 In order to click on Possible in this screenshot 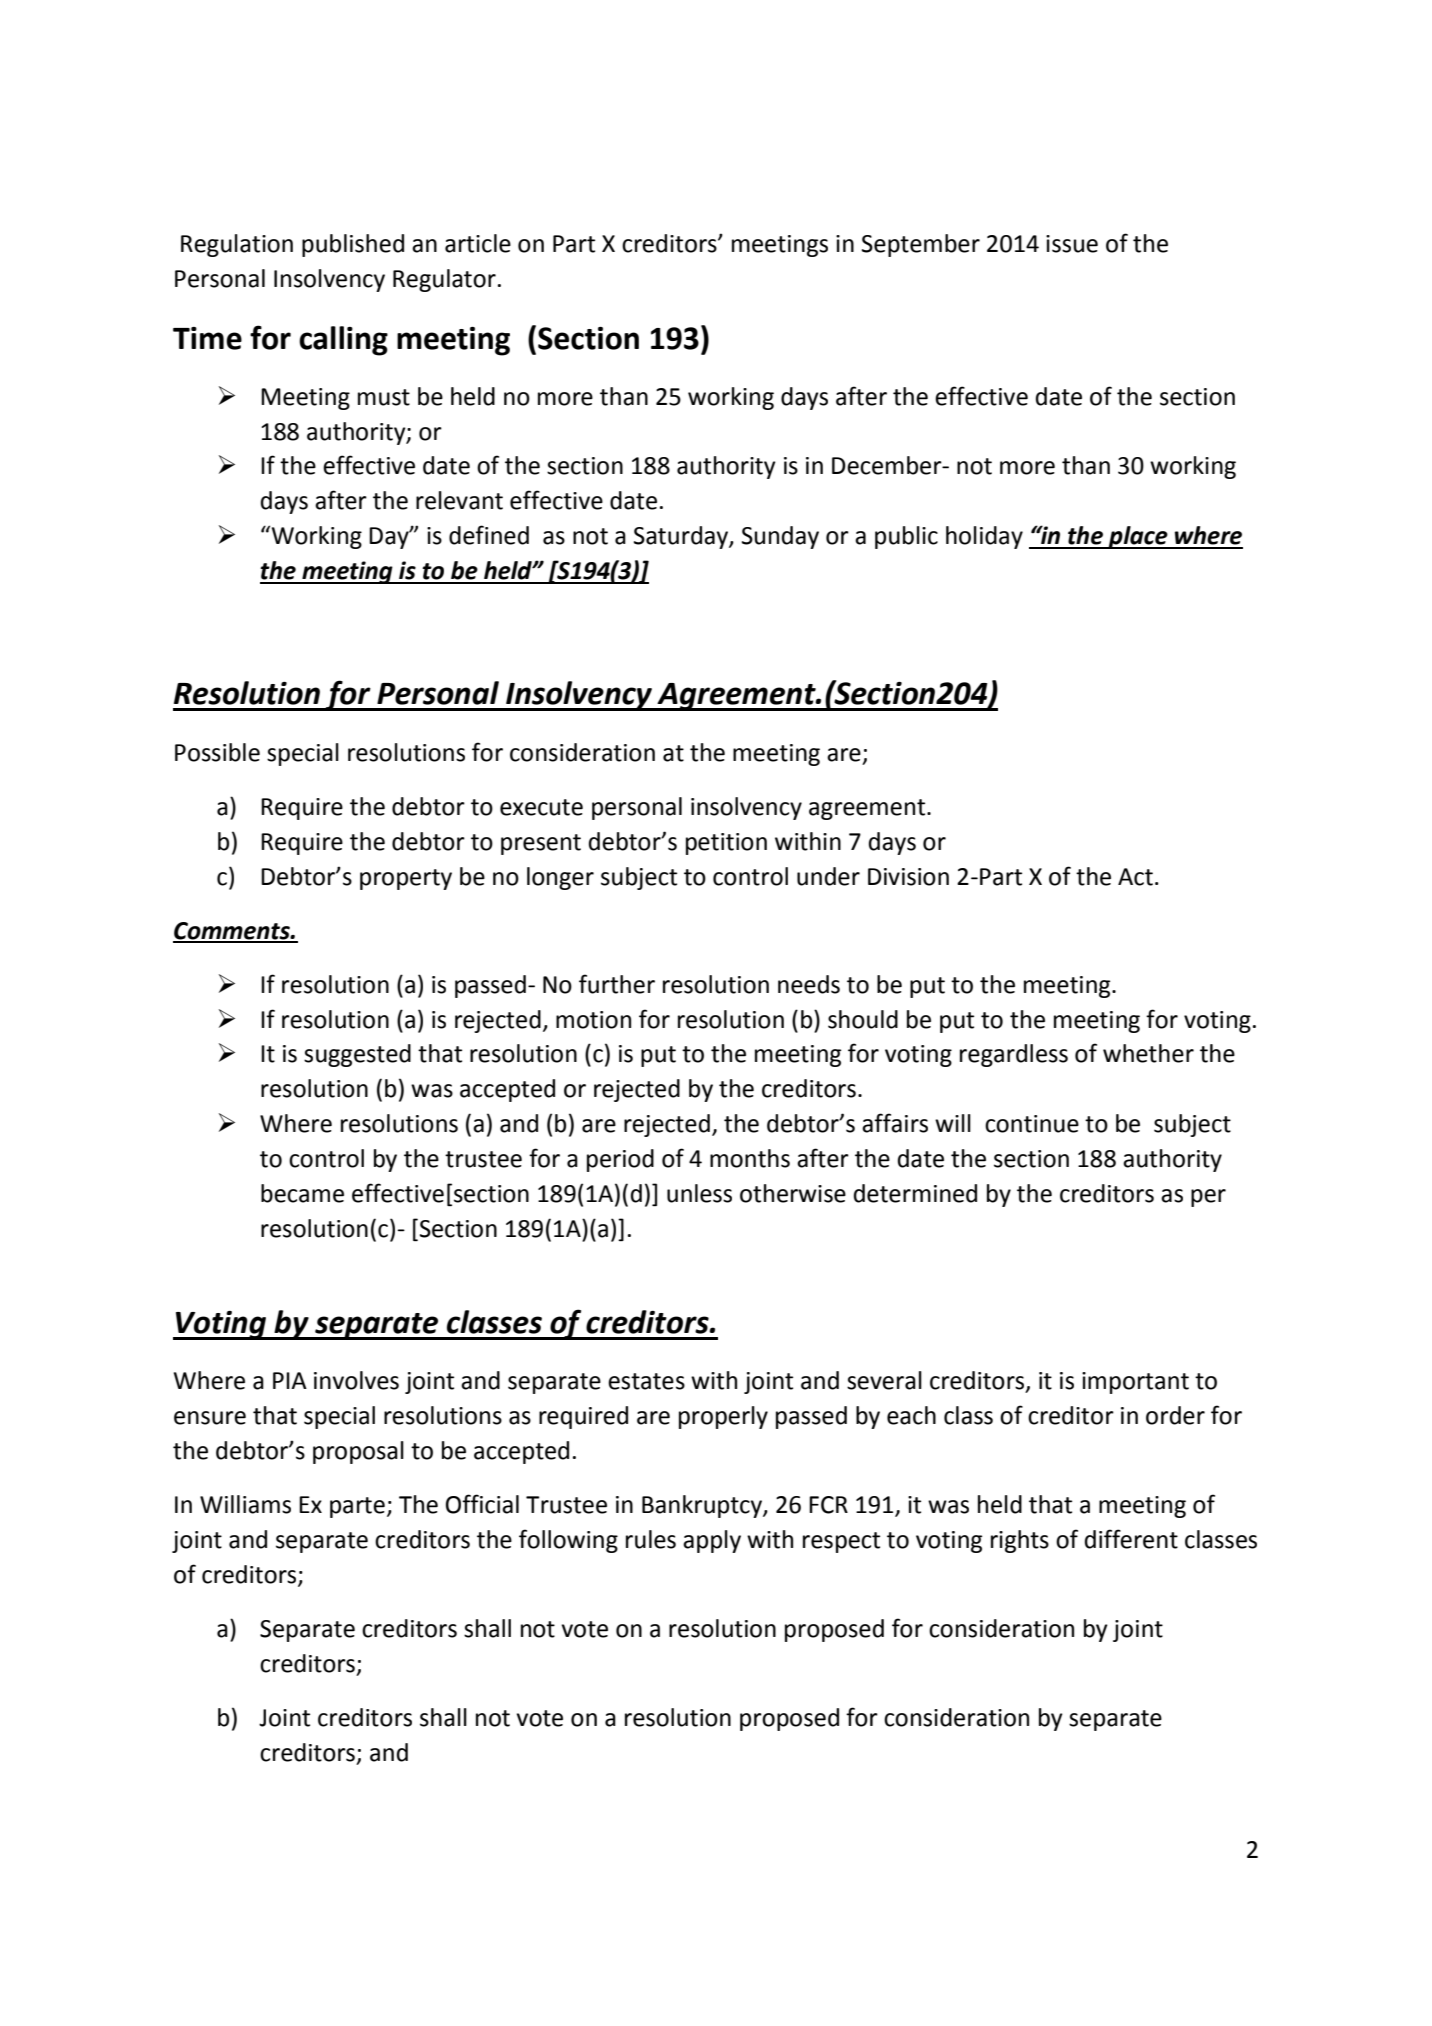, I will do `click(217, 752)`.
